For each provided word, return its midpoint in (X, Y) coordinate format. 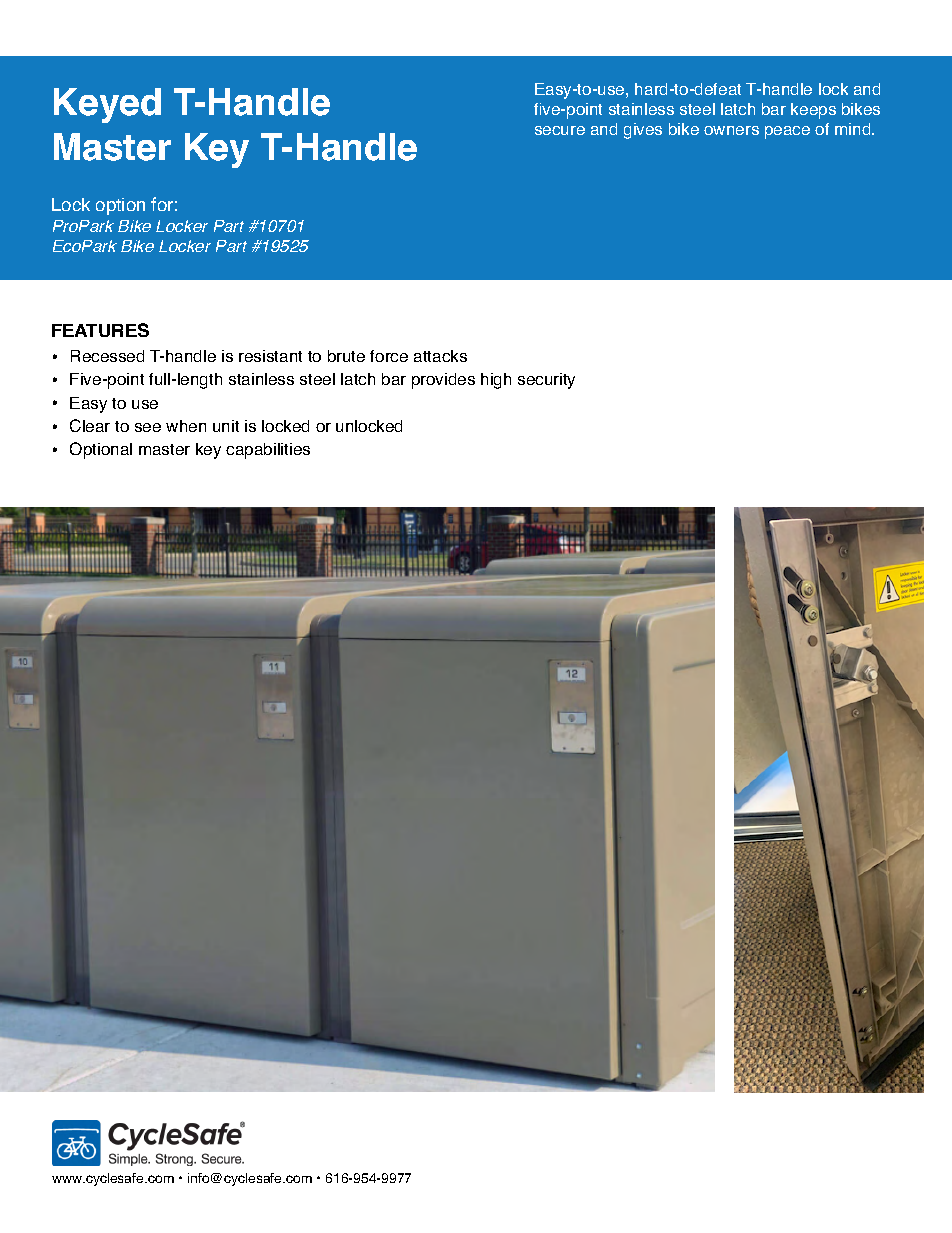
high (496, 381)
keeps (813, 111)
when (186, 426)
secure (560, 130)
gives (643, 131)
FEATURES (100, 330)
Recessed (107, 356)
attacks (440, 356)
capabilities (268, 451)
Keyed (107, 105)
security (546, 381)
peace (787, 132)
